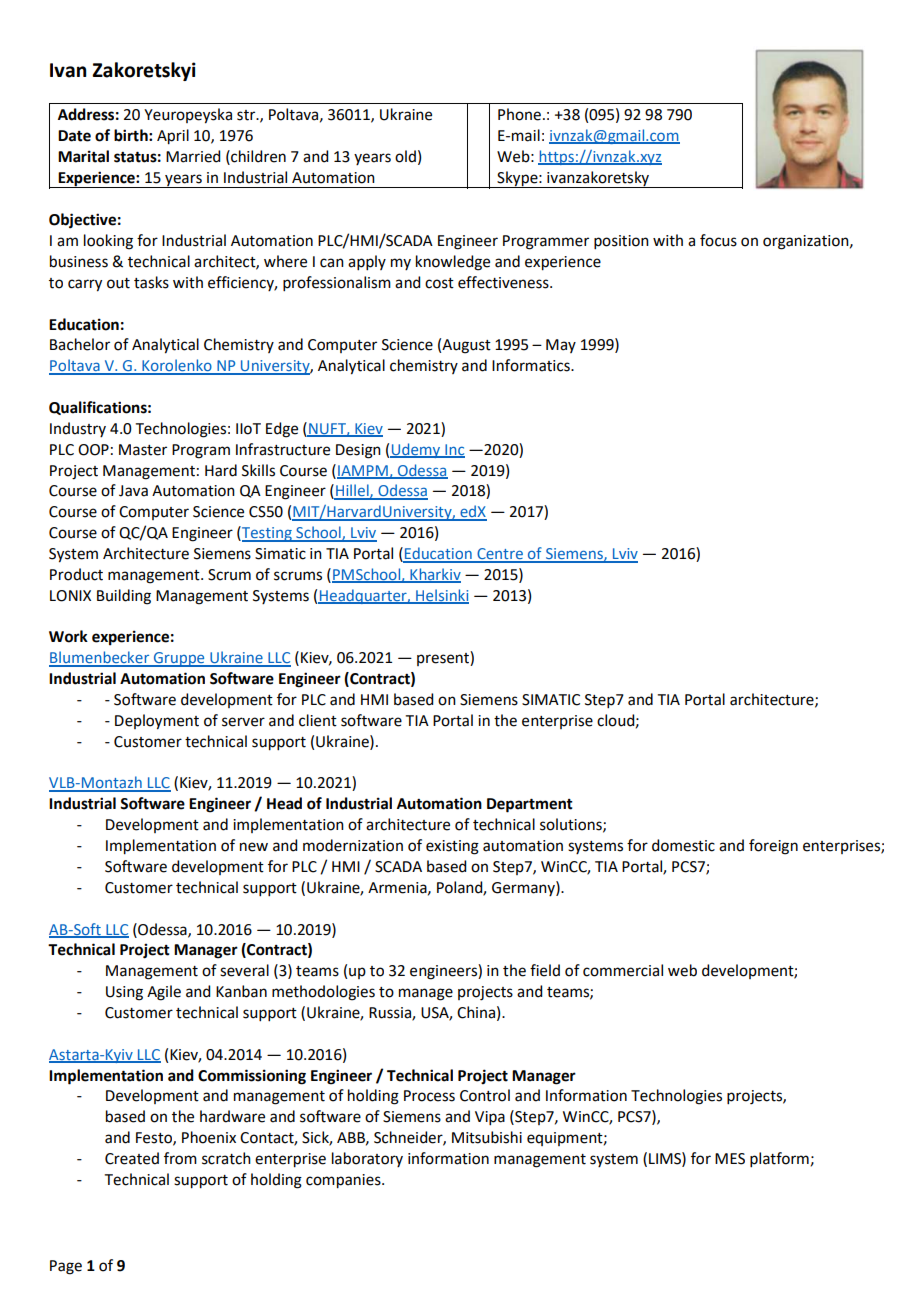 The height and width of the screenshot is (1308, 924). What do you see at coordinates (718, 240) in the screenshot?
I see `focus` at bounding box center [718, 240].
